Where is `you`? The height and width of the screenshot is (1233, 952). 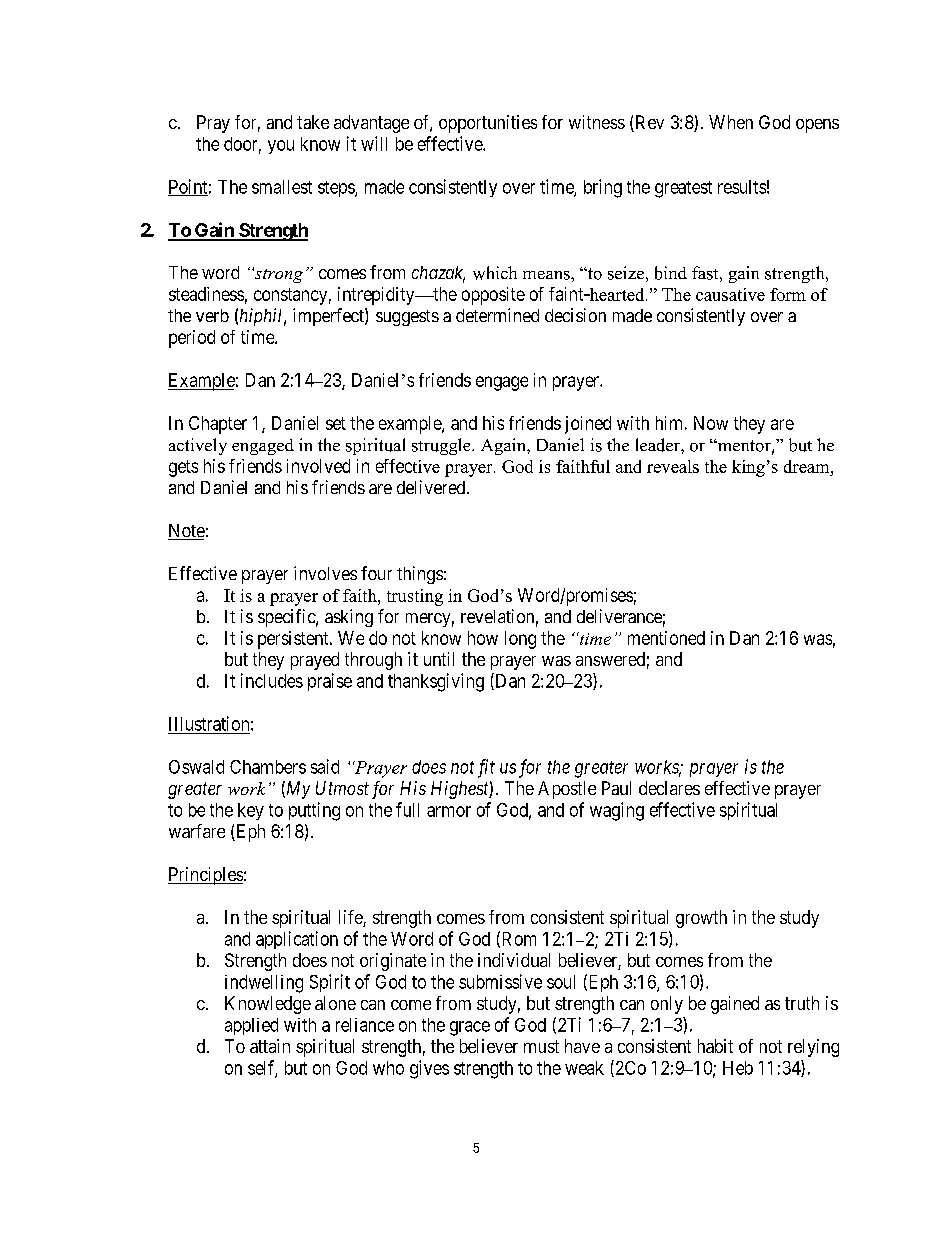
you is located at coordinates (281, 147).
